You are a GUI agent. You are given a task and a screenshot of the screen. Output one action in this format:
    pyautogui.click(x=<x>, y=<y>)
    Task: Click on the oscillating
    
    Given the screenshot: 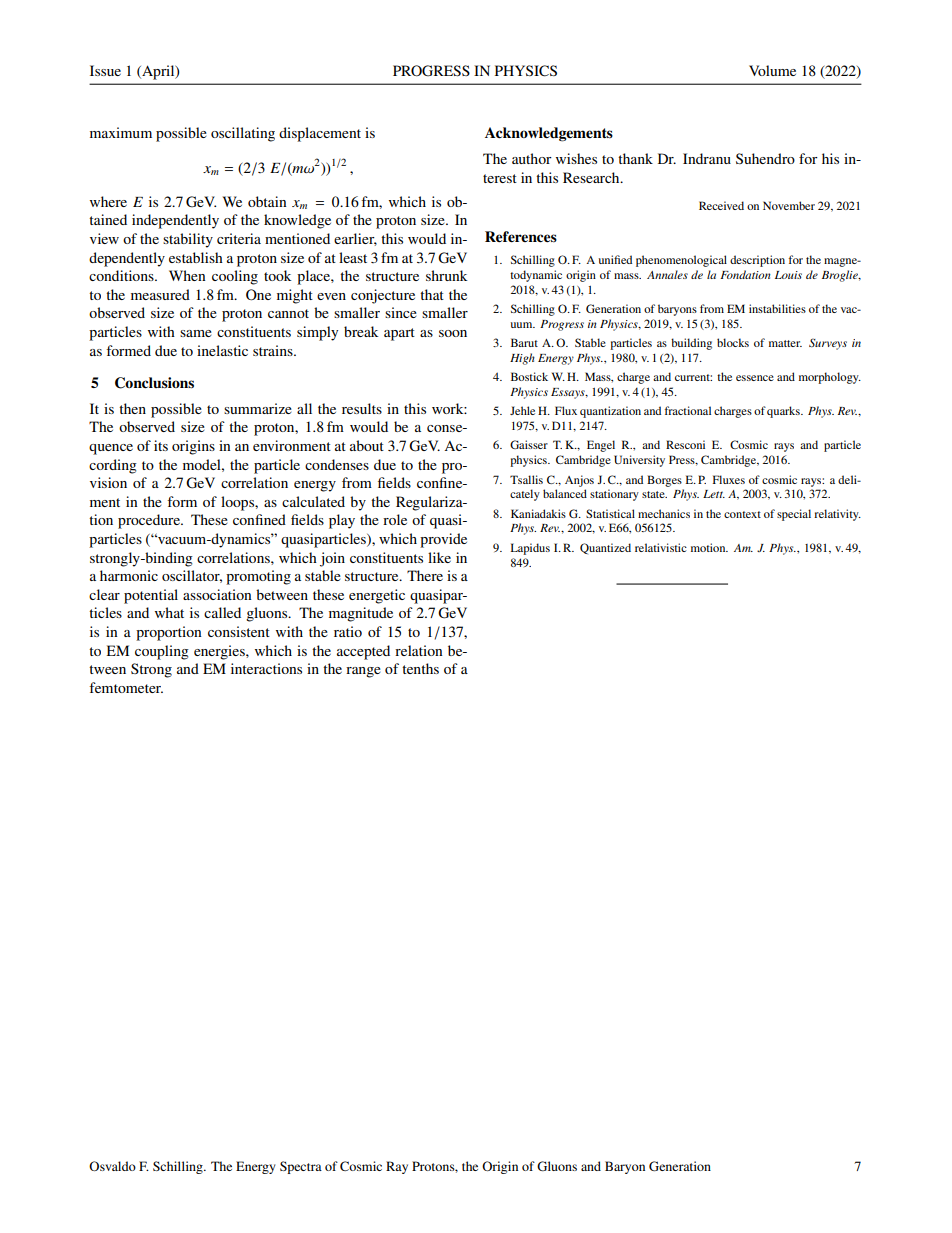 What is the action you would take?
    pyautogui.click(x=243, y=134)
